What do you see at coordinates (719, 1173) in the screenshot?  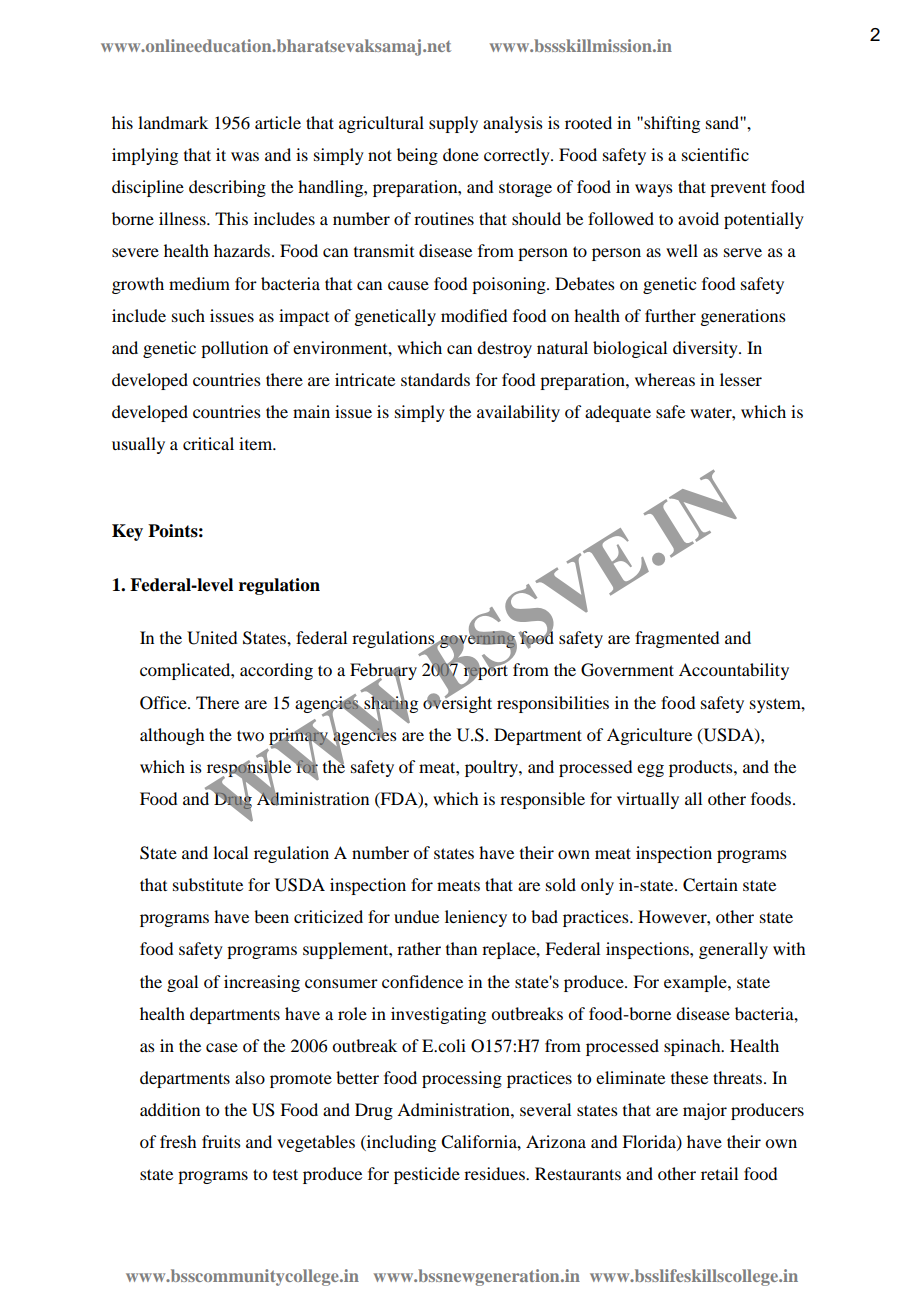 I see `retail` at bounding box center [719, 1173].
